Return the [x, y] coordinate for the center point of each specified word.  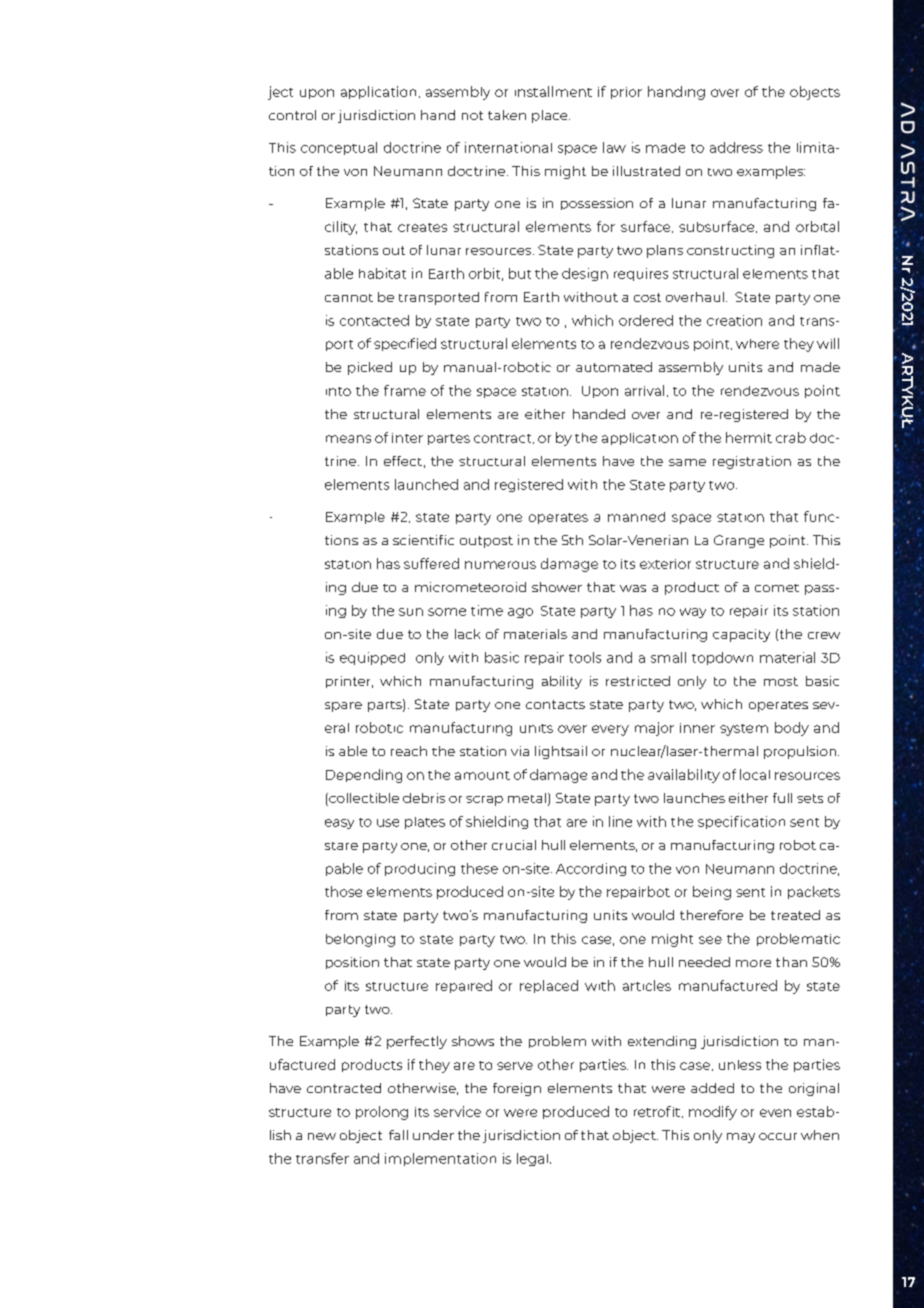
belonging [360, 940]
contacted [374, 320]
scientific [423, 540]
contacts [555, 704]
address [736, 147]
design [585, 274]
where [757, 344]
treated [795, 915]
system [744, 730]
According [591, 869]
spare [343, 707]
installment [553, 91]
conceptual [339, 148]
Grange [739, 541]
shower [557, 587]
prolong [382, 1113]
